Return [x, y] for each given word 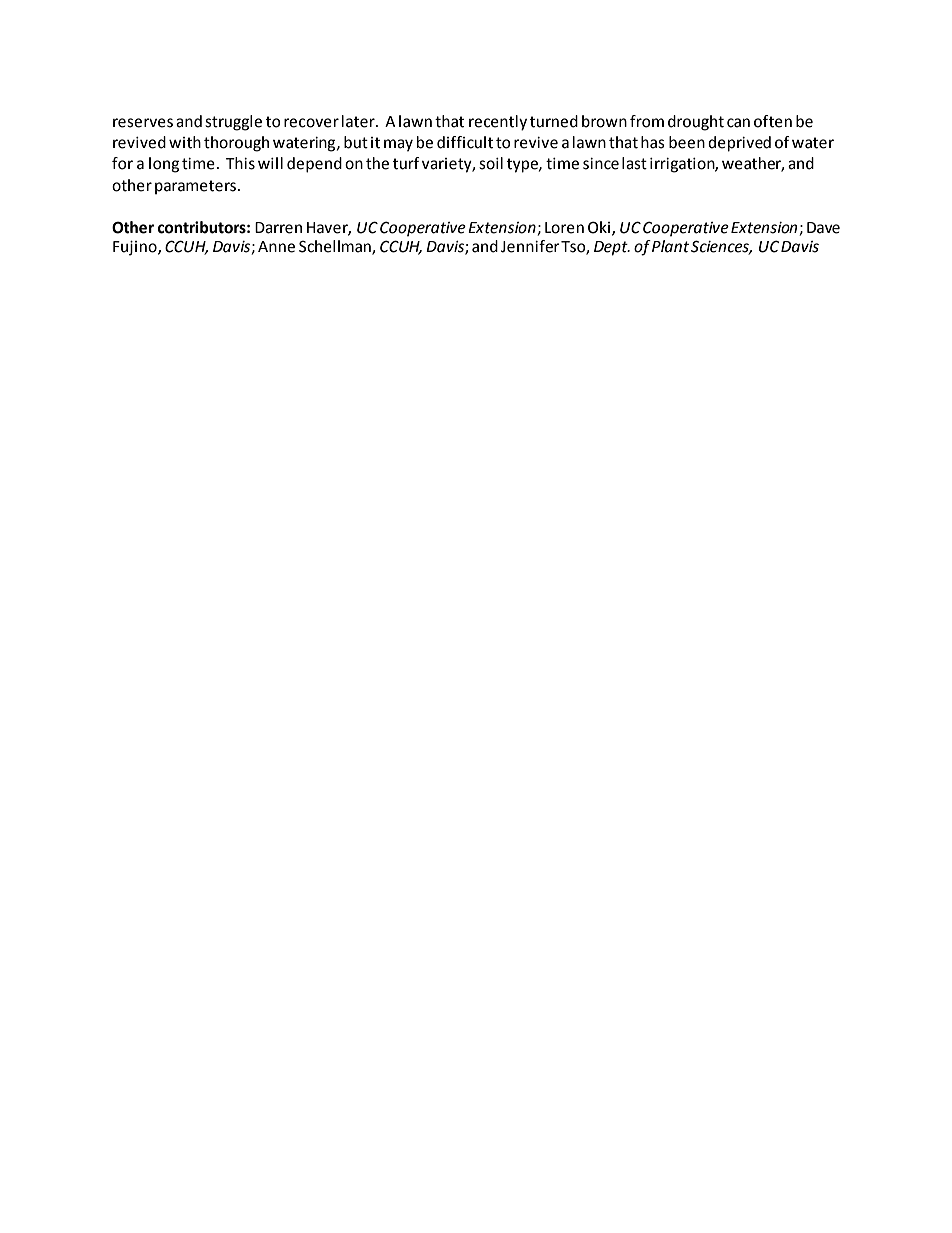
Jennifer [530, 246]
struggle [233, 123]
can [738, 123]
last [634, 163]
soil [491, 163]
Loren [564, 228]
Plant [670, 246]
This [240, 163]
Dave [823, 228]
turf [406, 163]
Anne [276, 247]
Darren [278, 228]
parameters [195, 187]
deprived [739, 144]
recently [498, 123]
